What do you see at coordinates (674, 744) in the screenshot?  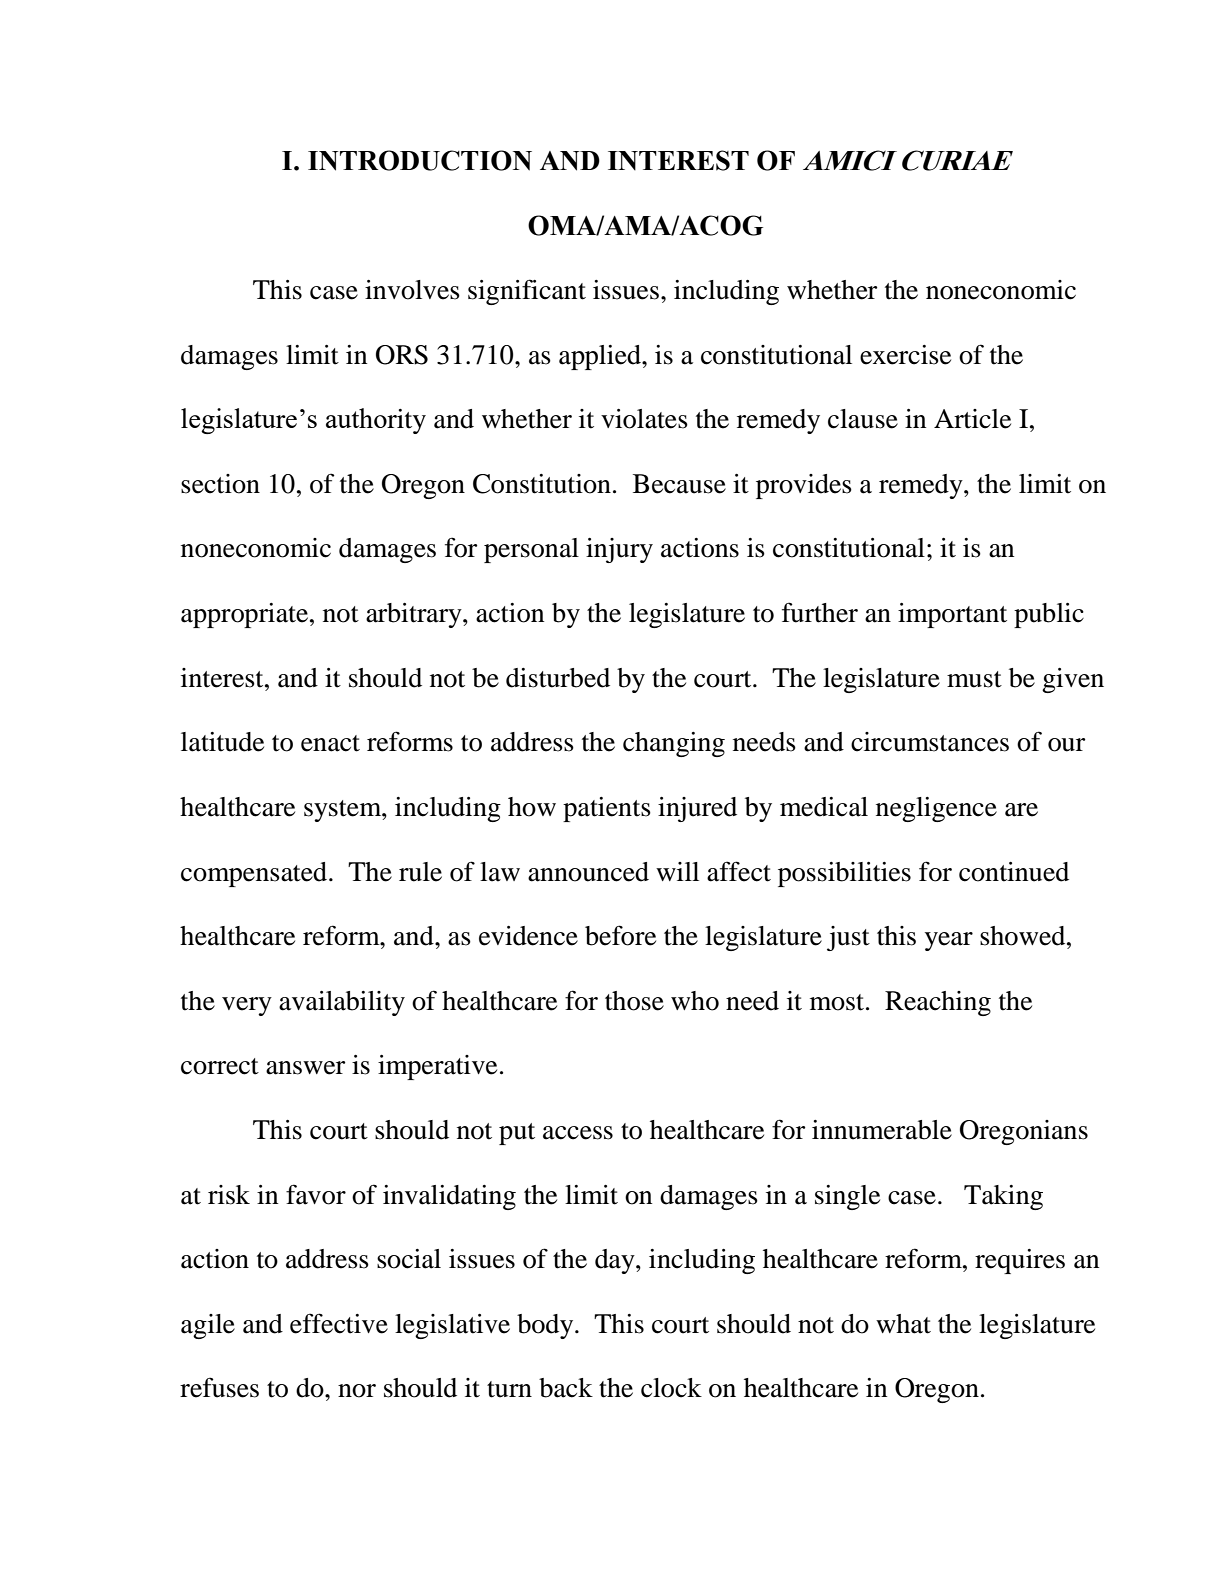 I see `changing` at bounding box center [674, 744].
